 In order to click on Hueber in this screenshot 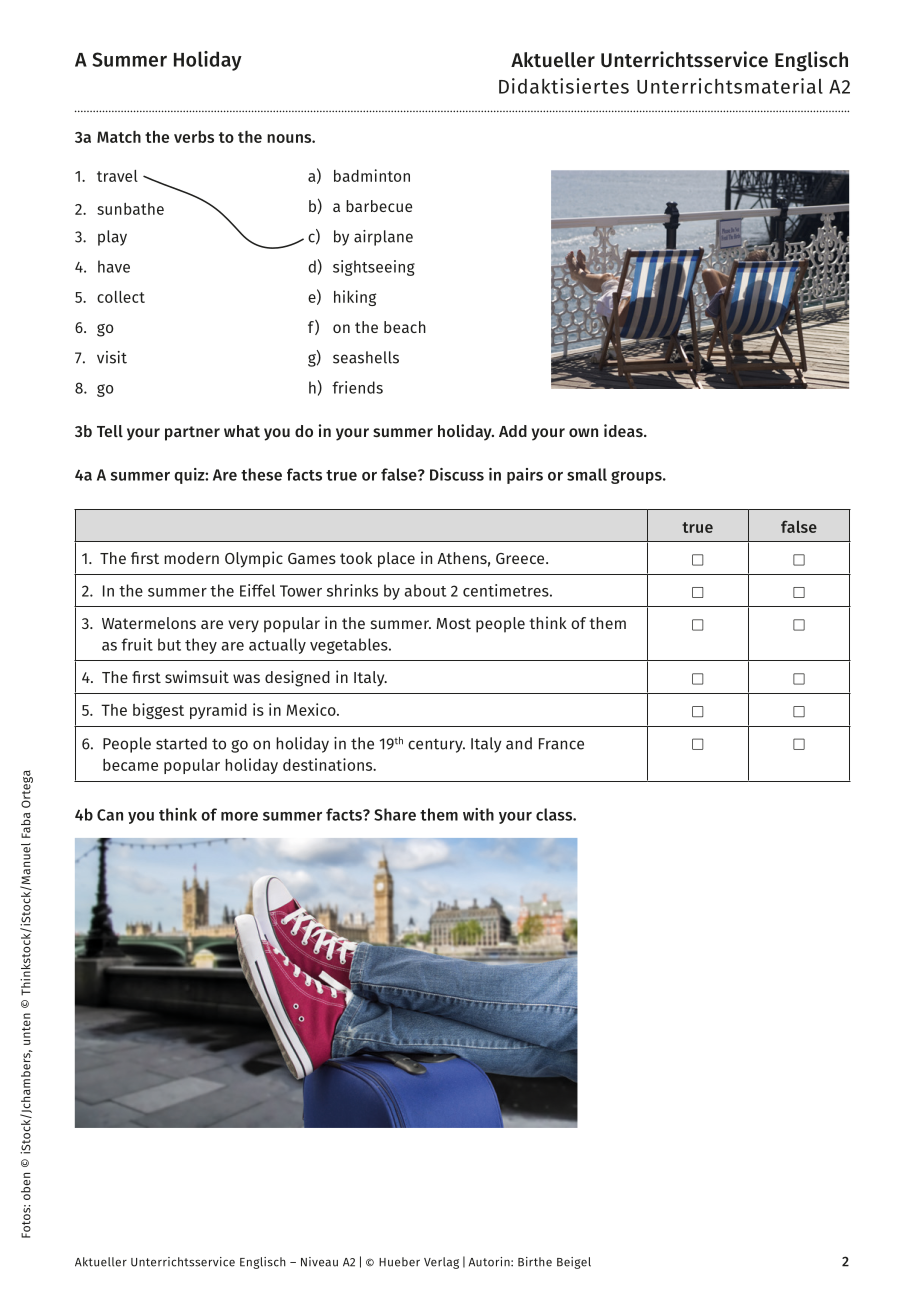, I will do `click(399, 1262)`.
